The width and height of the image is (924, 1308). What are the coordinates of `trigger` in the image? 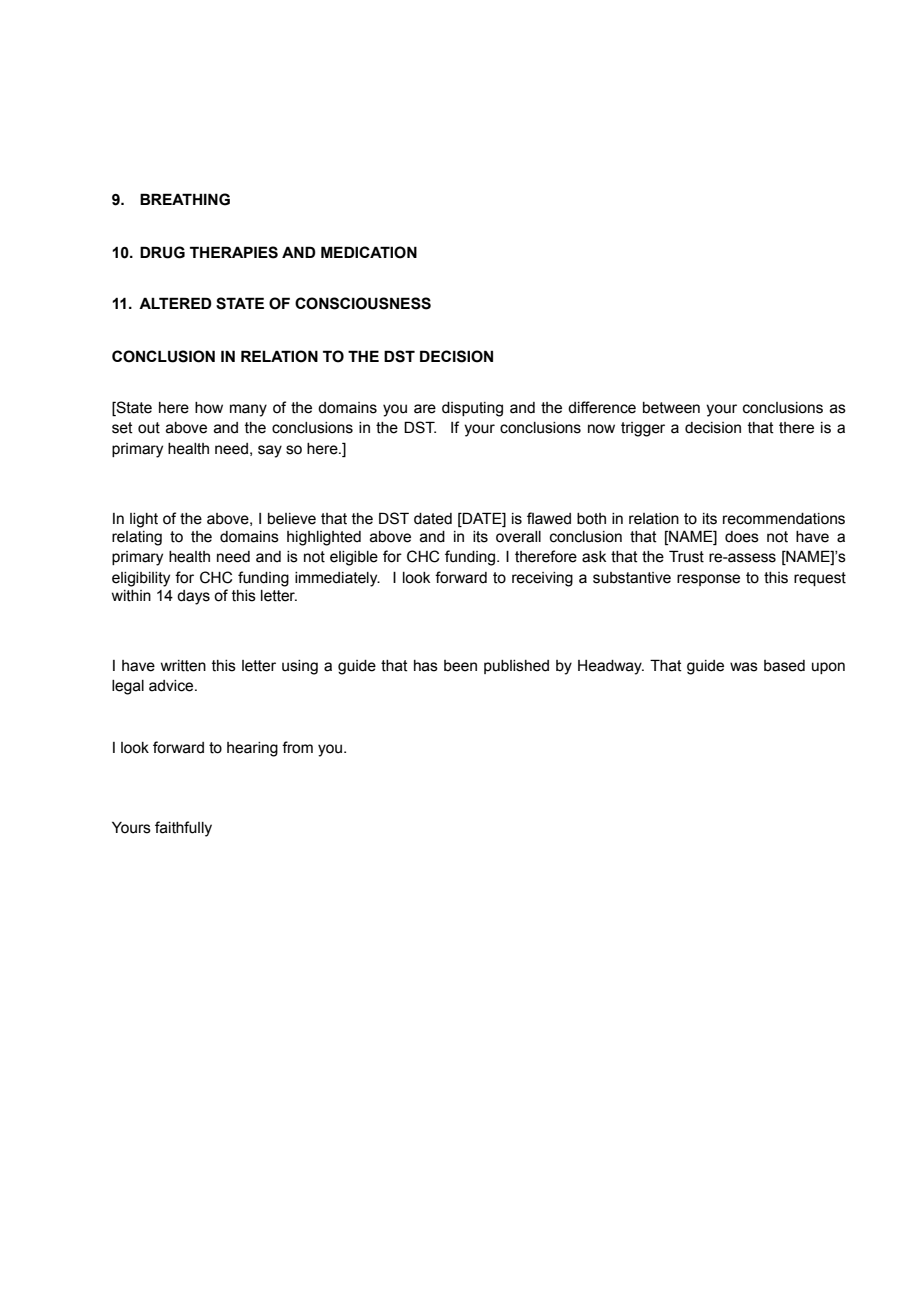 It's located at (643, 429).
